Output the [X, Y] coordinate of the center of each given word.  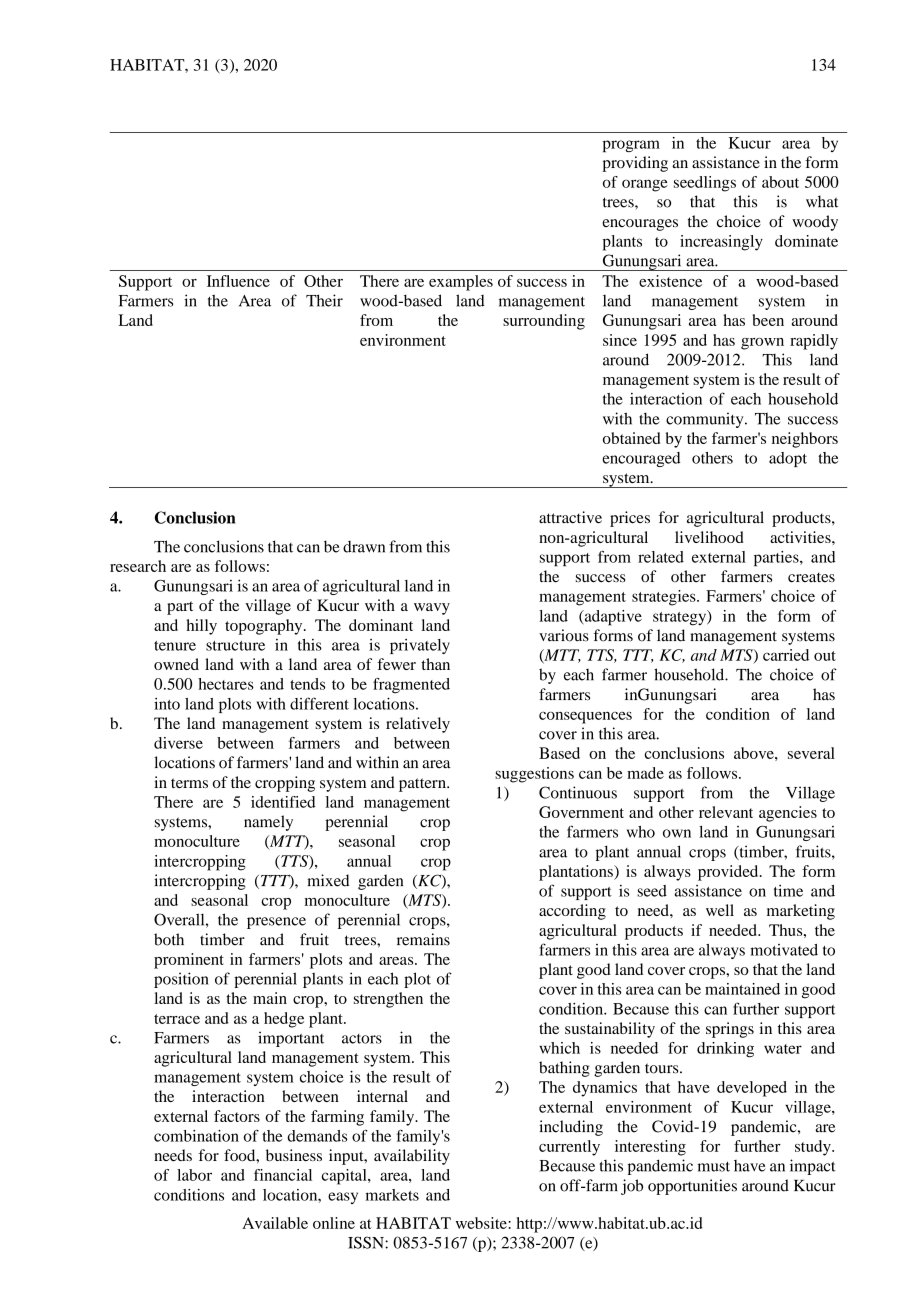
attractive [570, 517]
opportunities [692, 1187]
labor [194, 1175]
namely [268, 823]
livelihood [709, 537]
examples [461, 283]
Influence [238, 281]
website [482, 1223]
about [780, 182]
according [572, 912]
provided [729, 873]
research [138, 566]
